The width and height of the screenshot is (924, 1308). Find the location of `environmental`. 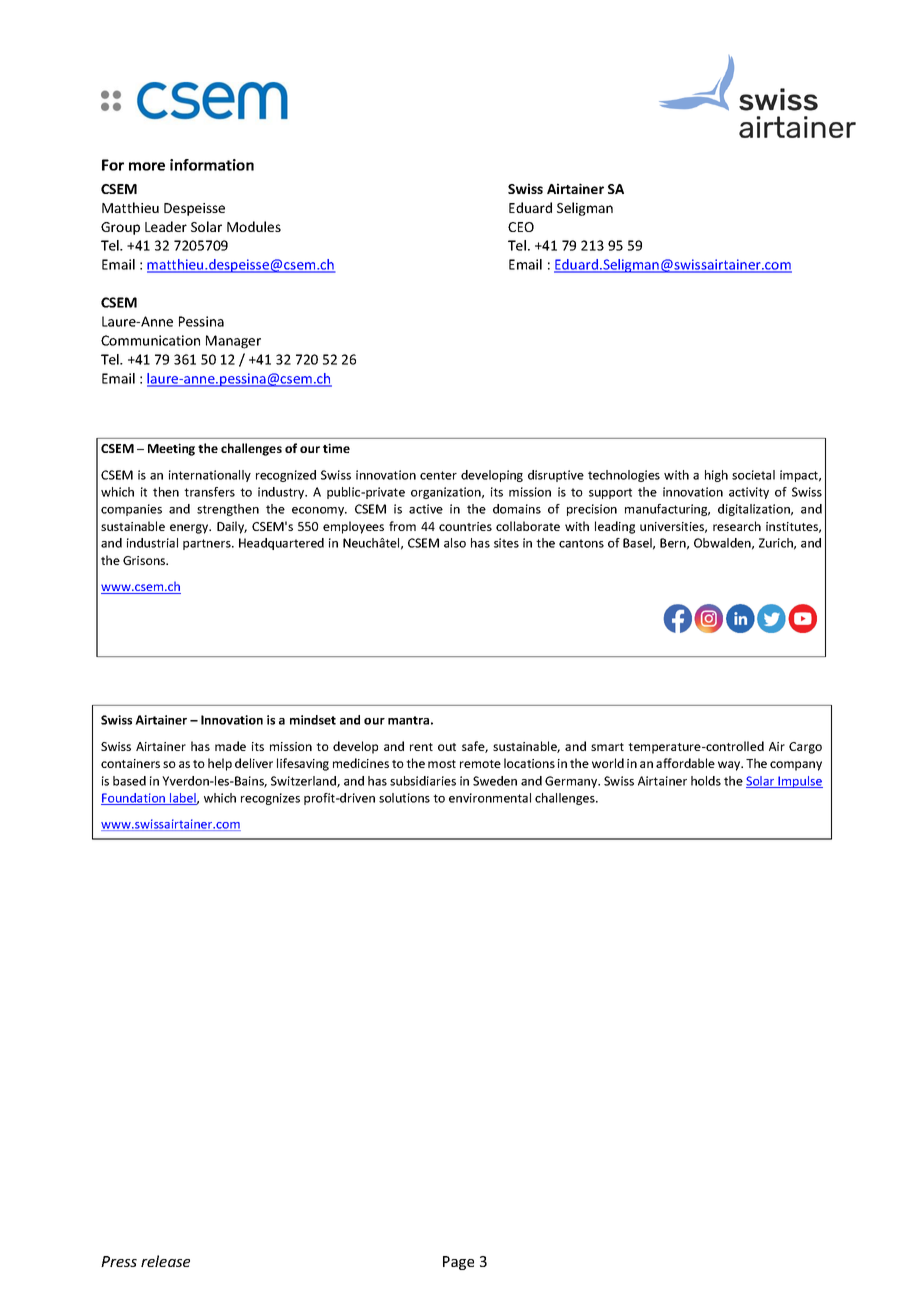

environmental is located at coordinates (490, 798).
